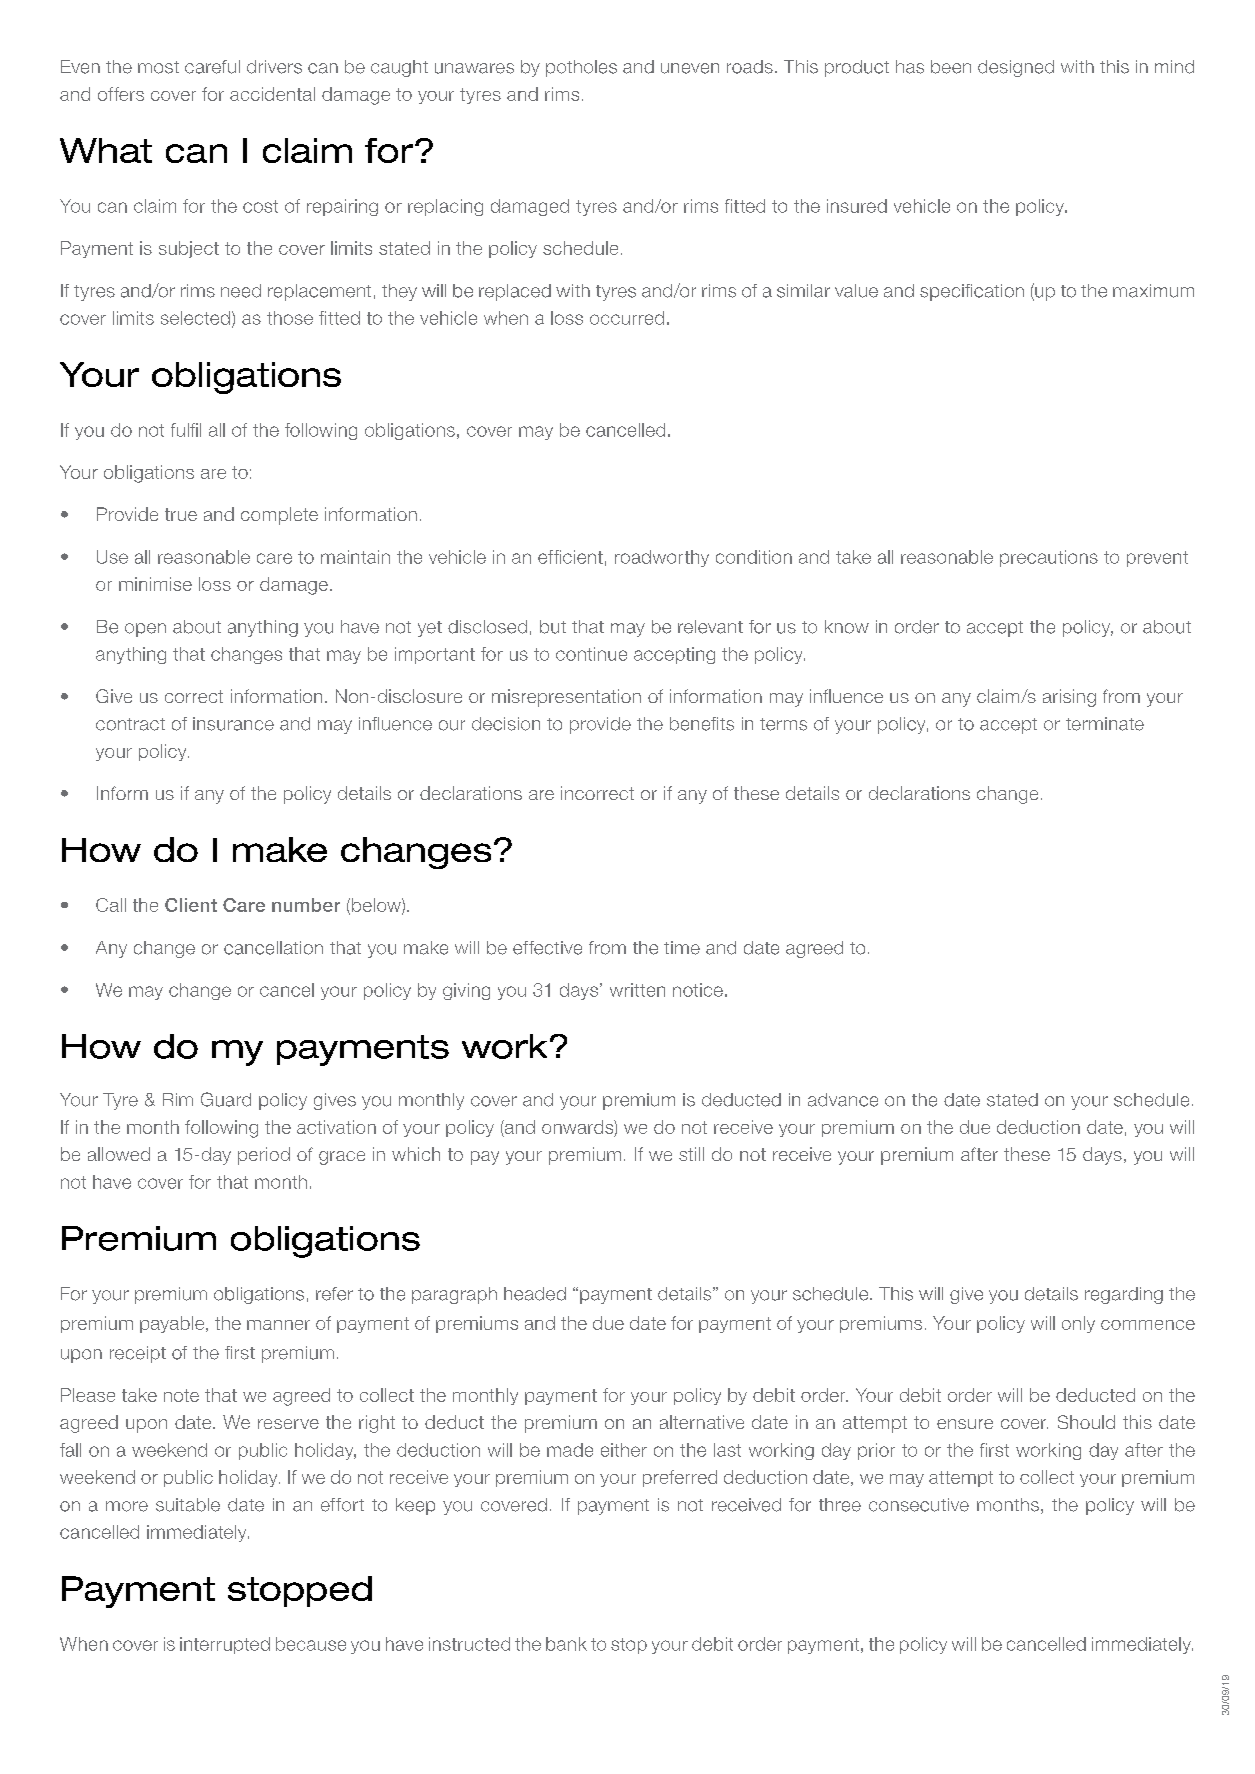  What do you see at coordinates (682, 948) in the document?
I see `time` at bounding box center [682, 948].
